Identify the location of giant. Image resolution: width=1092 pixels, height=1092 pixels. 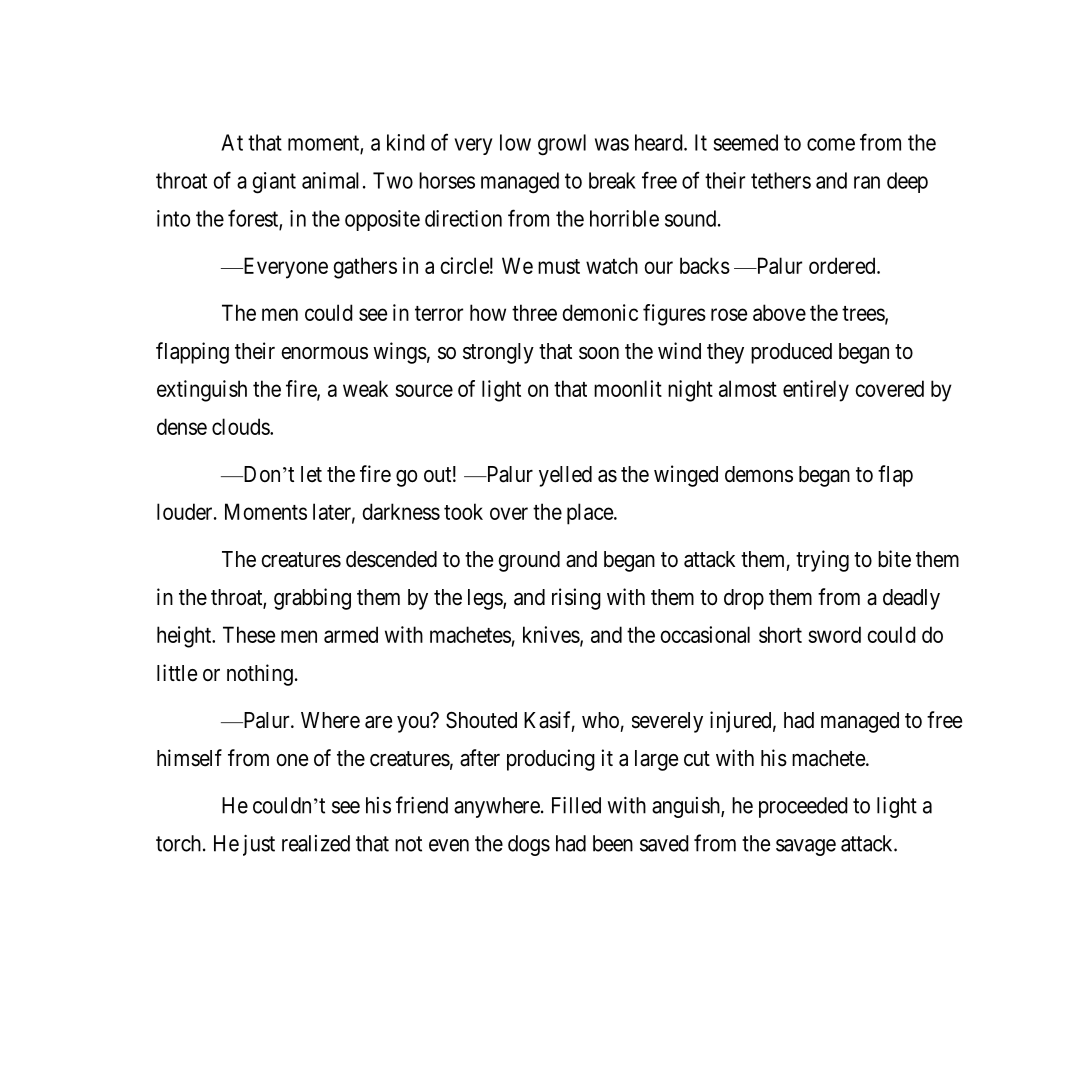
(274, 183).
